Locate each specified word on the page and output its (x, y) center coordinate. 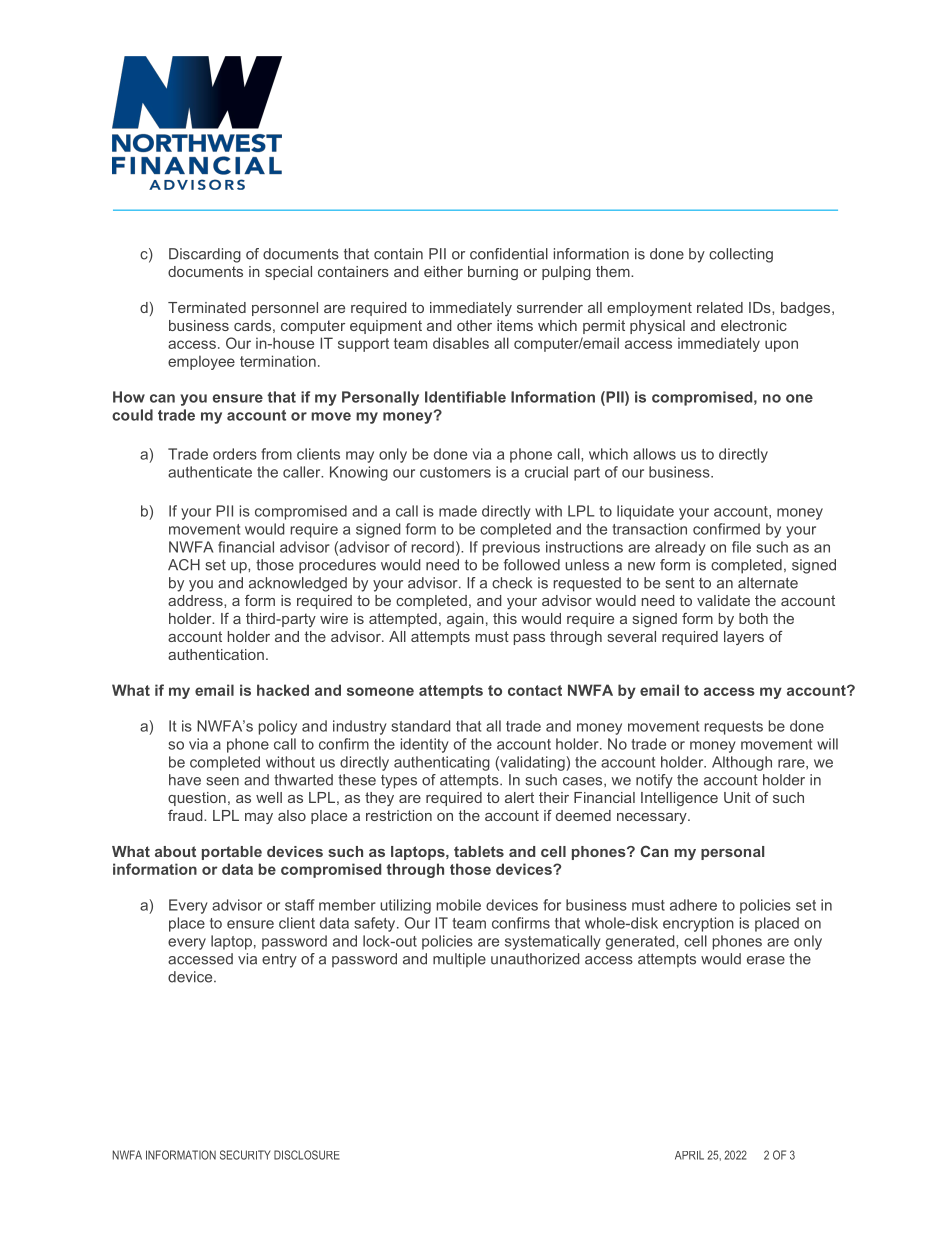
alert (519, 797)
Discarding (205, 255)
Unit (737, 797)
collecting (741, 255)
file (741, 547)
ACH (184, 565)
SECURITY (245, 1155)
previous (511, 548)
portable (232, 853)
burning (493, 273)
